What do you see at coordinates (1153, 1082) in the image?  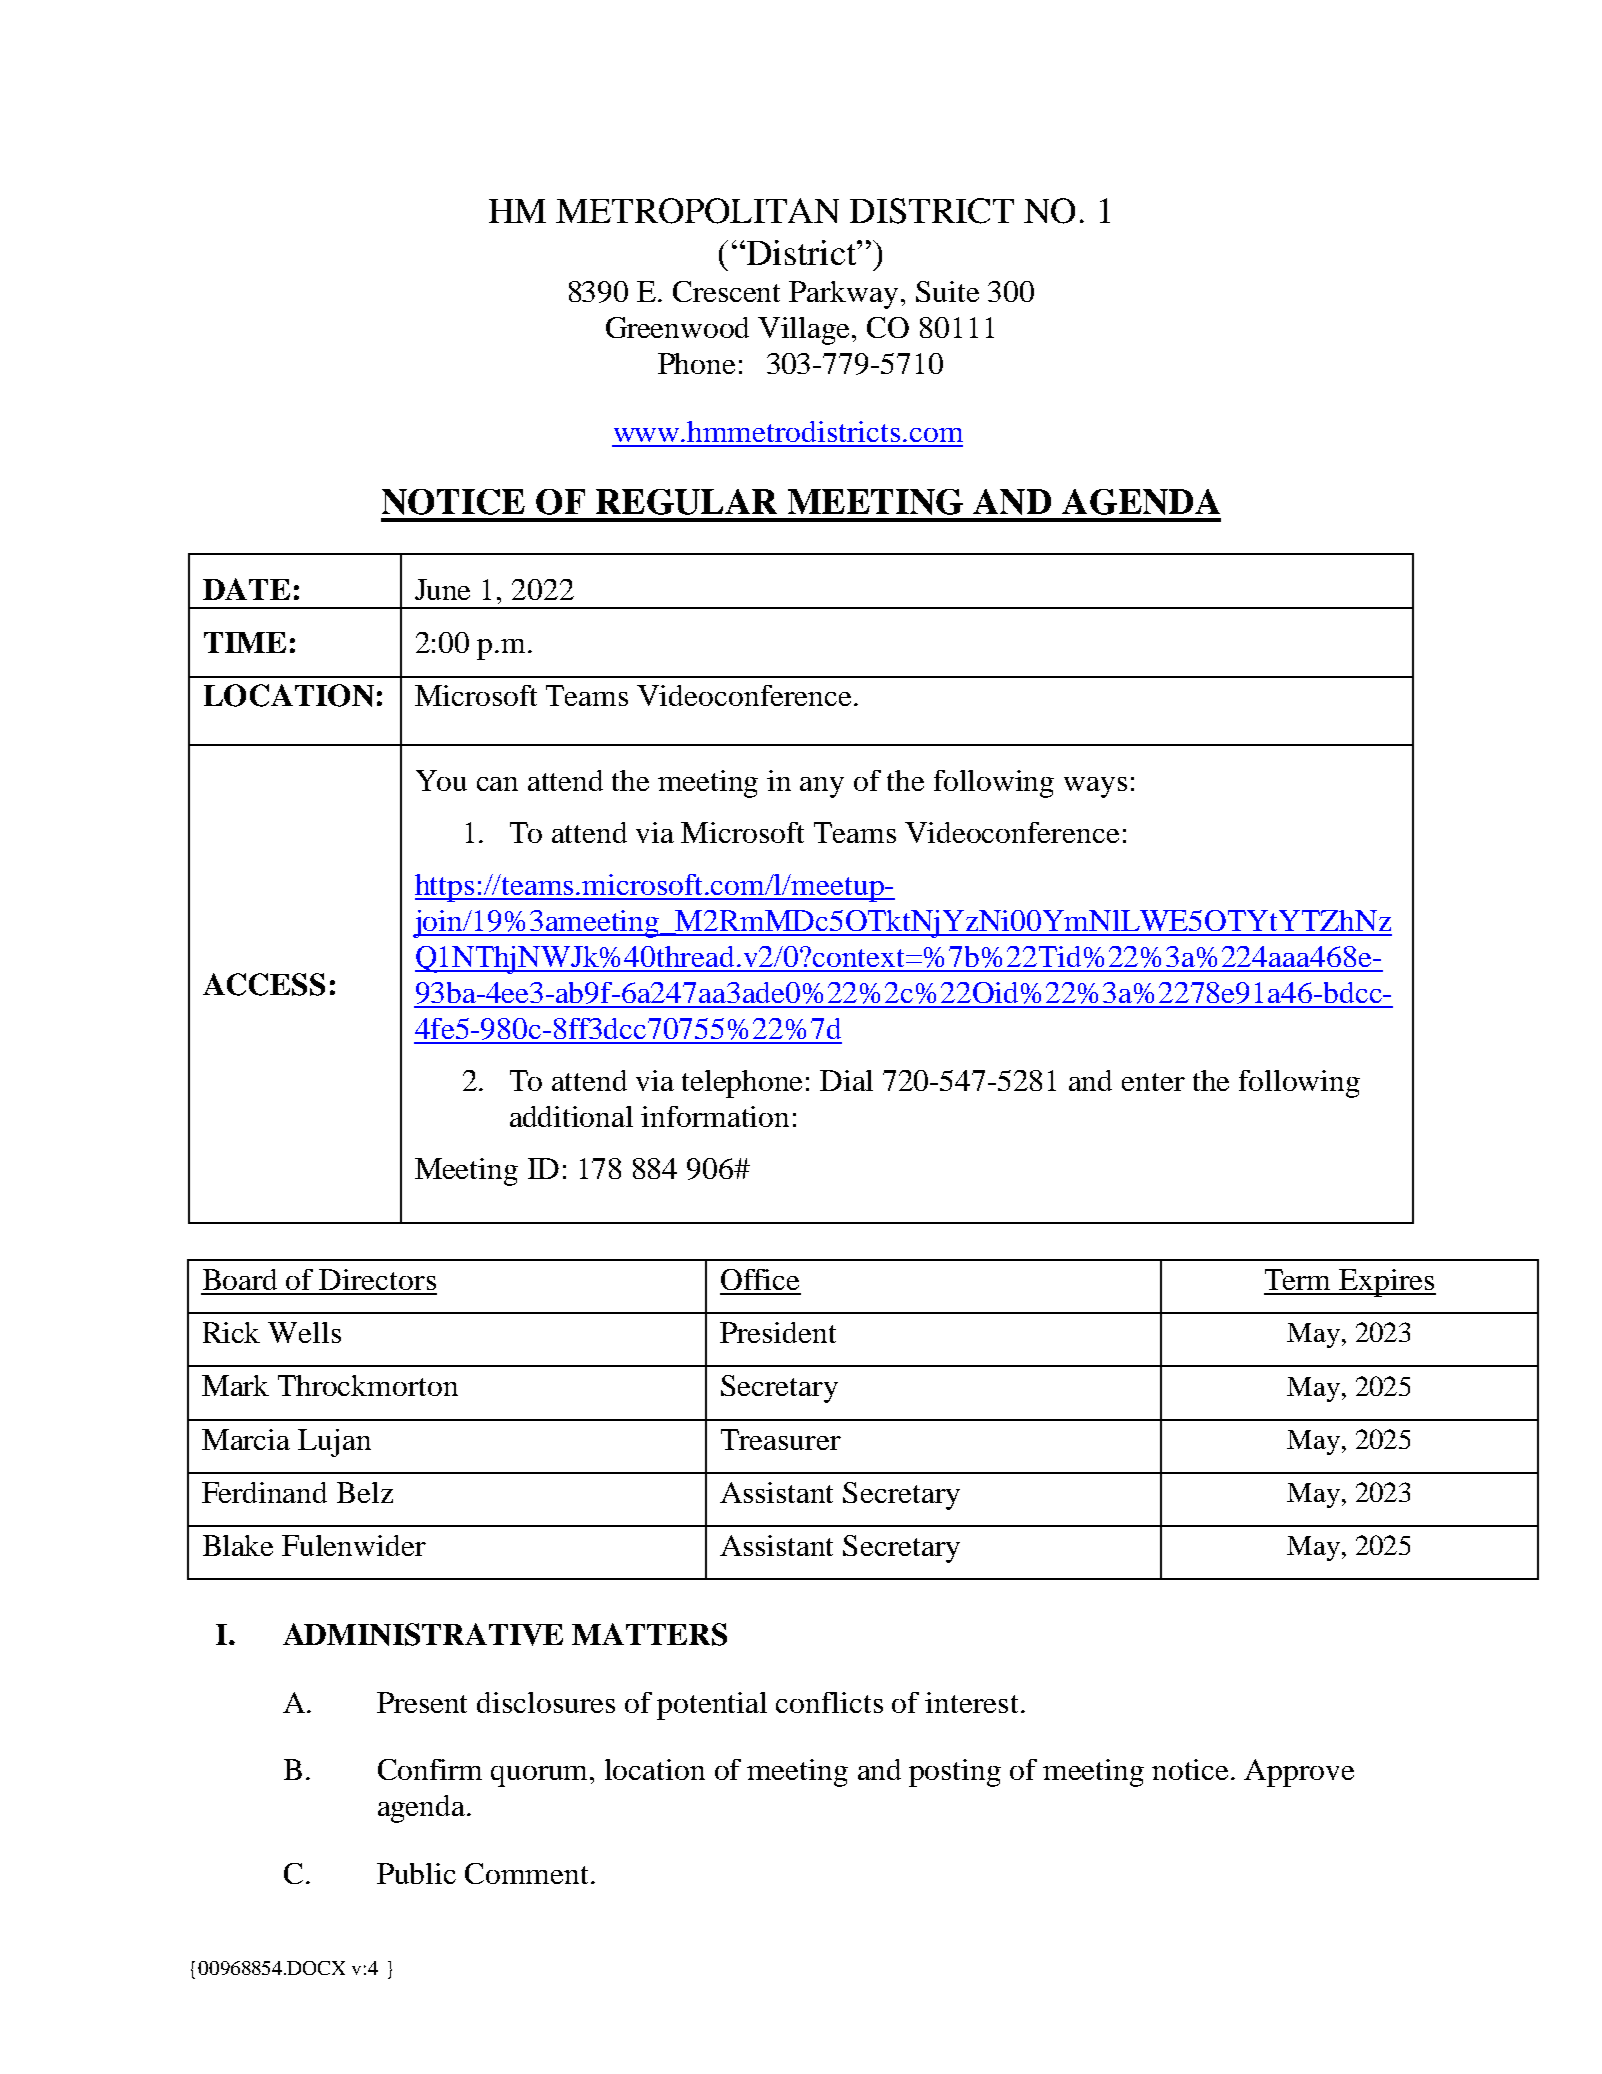 I see `enter` at bounding box center [1153, 1082].
